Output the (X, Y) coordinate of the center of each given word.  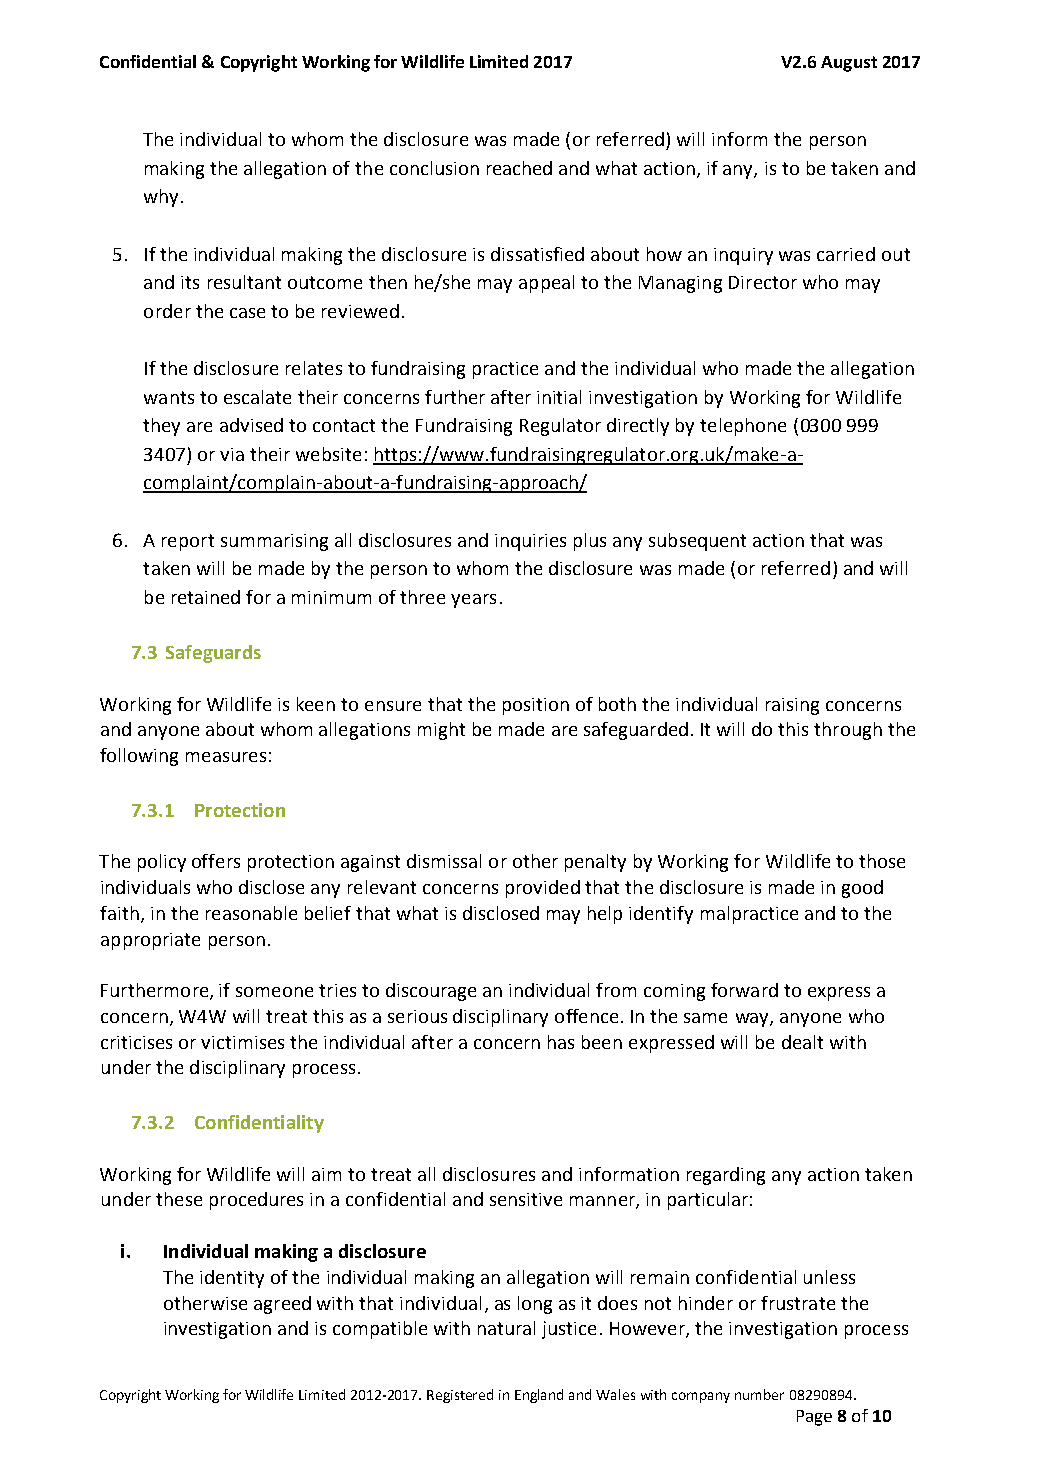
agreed (282, 1305)
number (759, 1394)
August (849, 64)
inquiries (530, 542)
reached (519, 168)
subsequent (697, 542)
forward (744, 990)
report (188, 542)
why (161, 198)
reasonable (251, 913)
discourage (431, 992)
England (539, 1396)
